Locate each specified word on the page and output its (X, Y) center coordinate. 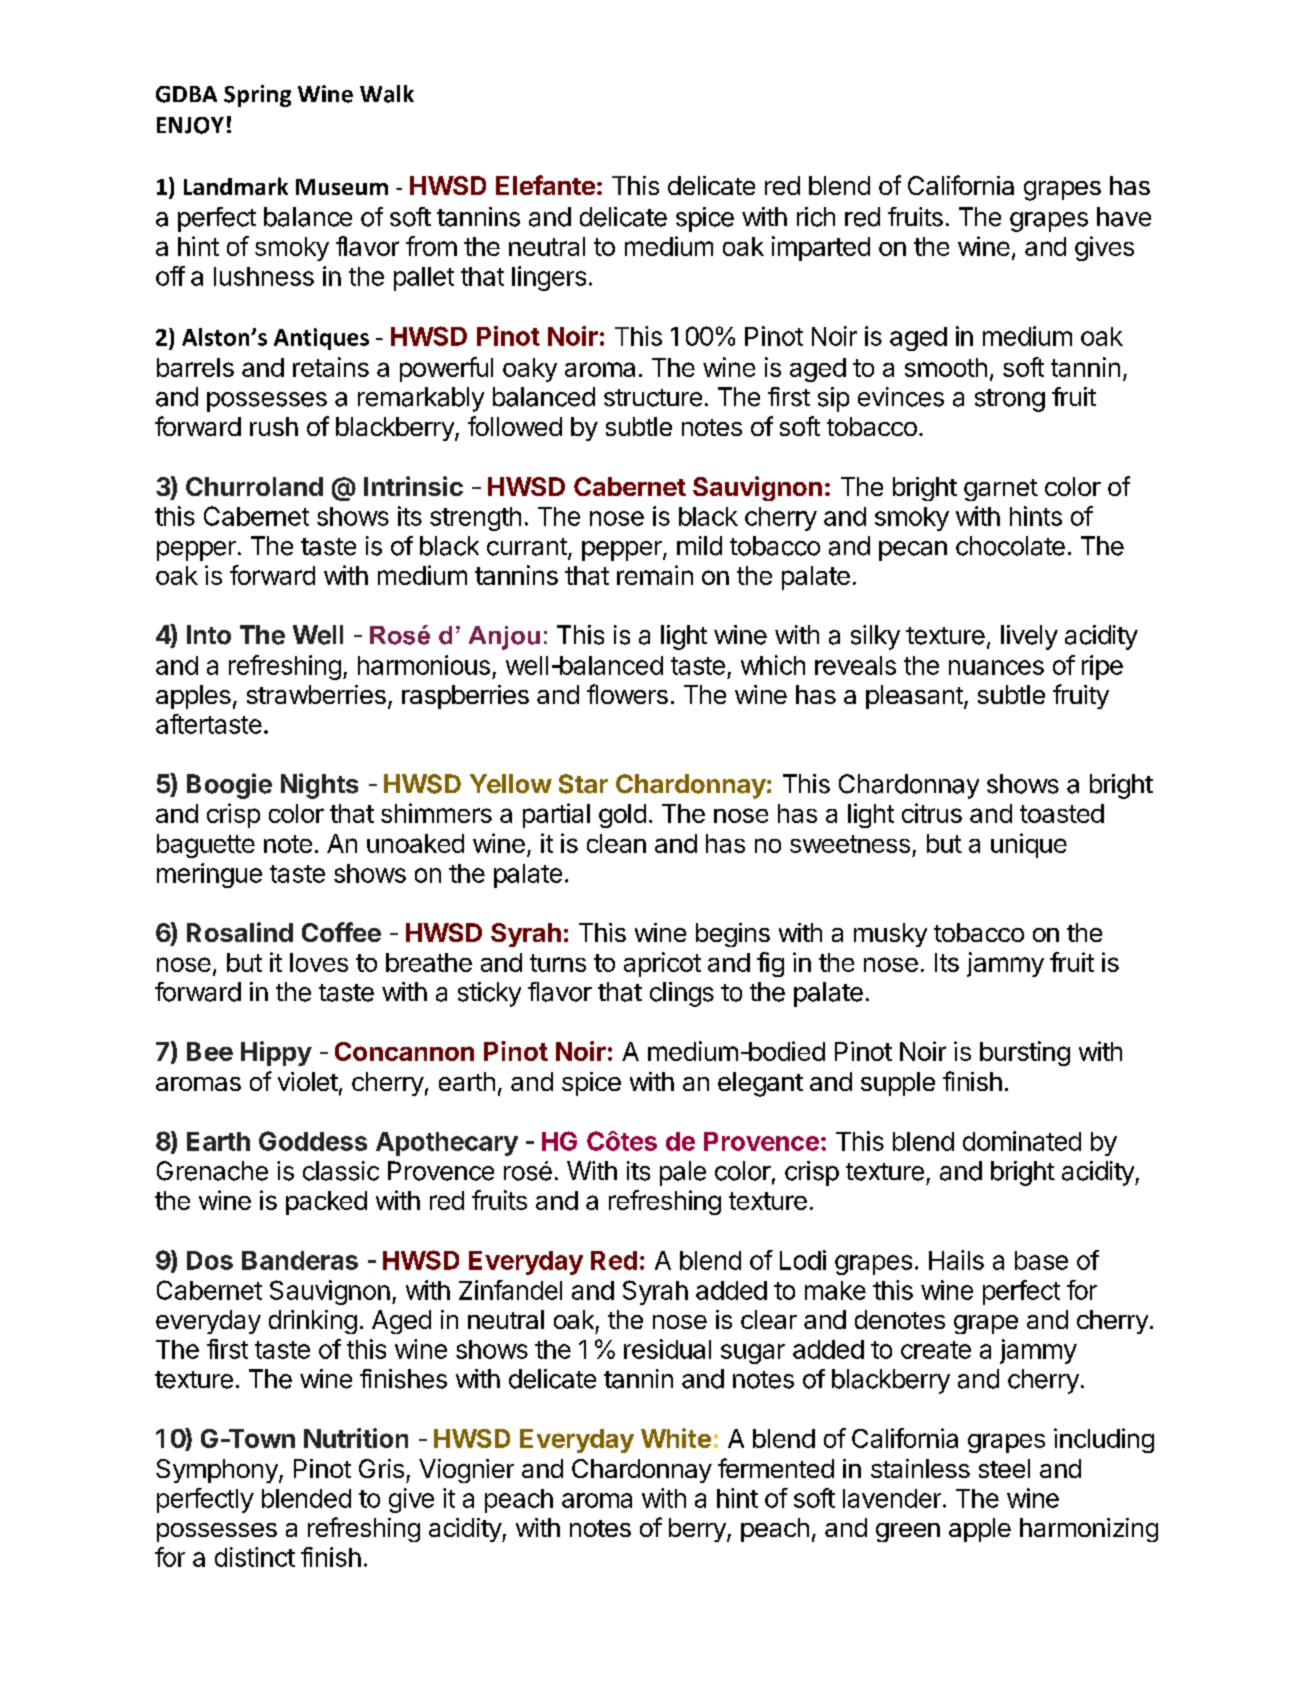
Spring (257, 96)
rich (816, 217)
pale (683, 1173)
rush (274, 426)
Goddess (313, 1141)
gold (622, 816)
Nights (319, 786)
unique (1029, 845)
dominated (1022, 1141)
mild (699, 546)
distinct (255, 1557)
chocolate (1010, 546)
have (1124, 217)
